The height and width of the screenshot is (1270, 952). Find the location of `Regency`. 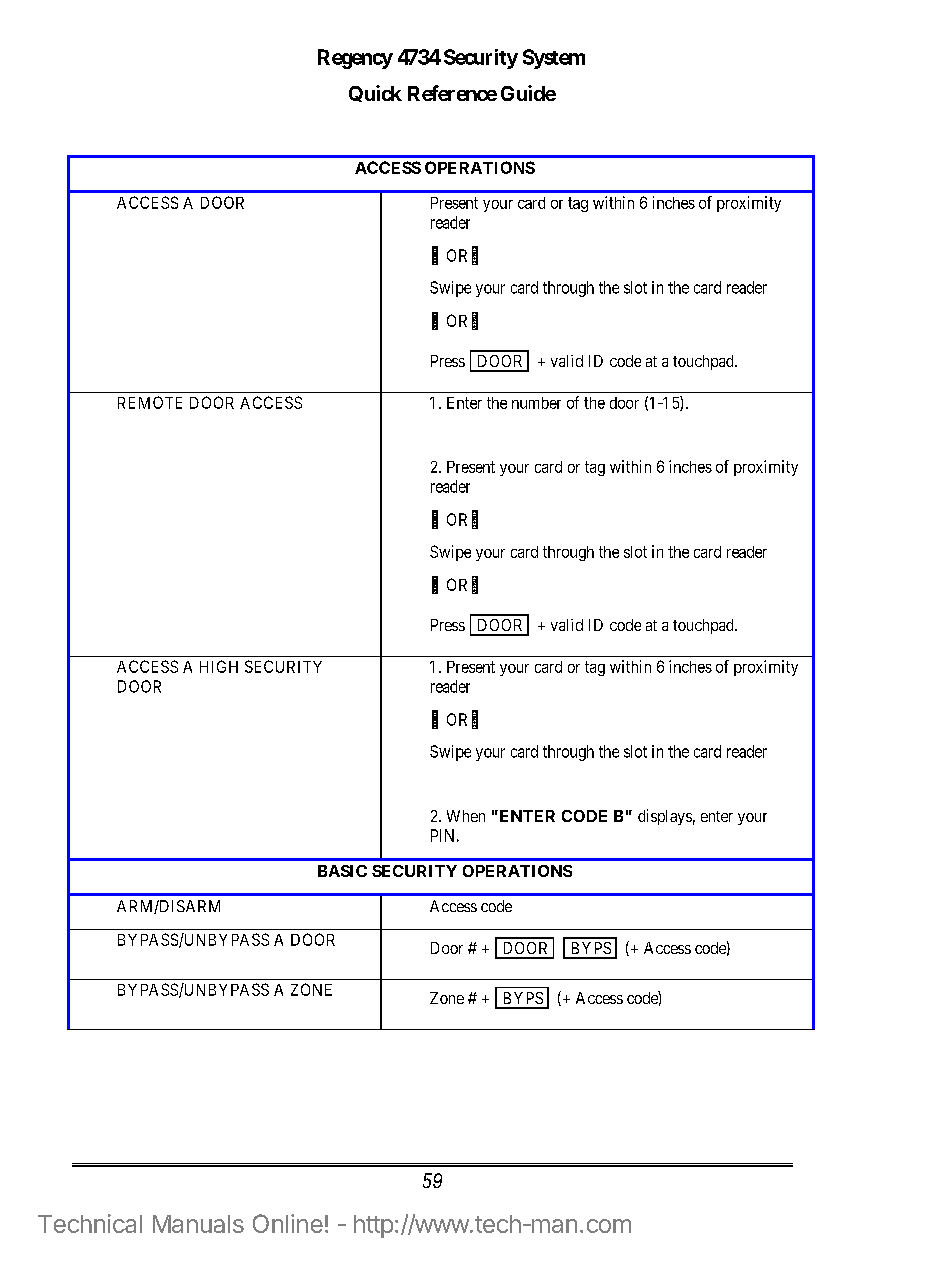

Regency is located at coordinates (355, 59).
